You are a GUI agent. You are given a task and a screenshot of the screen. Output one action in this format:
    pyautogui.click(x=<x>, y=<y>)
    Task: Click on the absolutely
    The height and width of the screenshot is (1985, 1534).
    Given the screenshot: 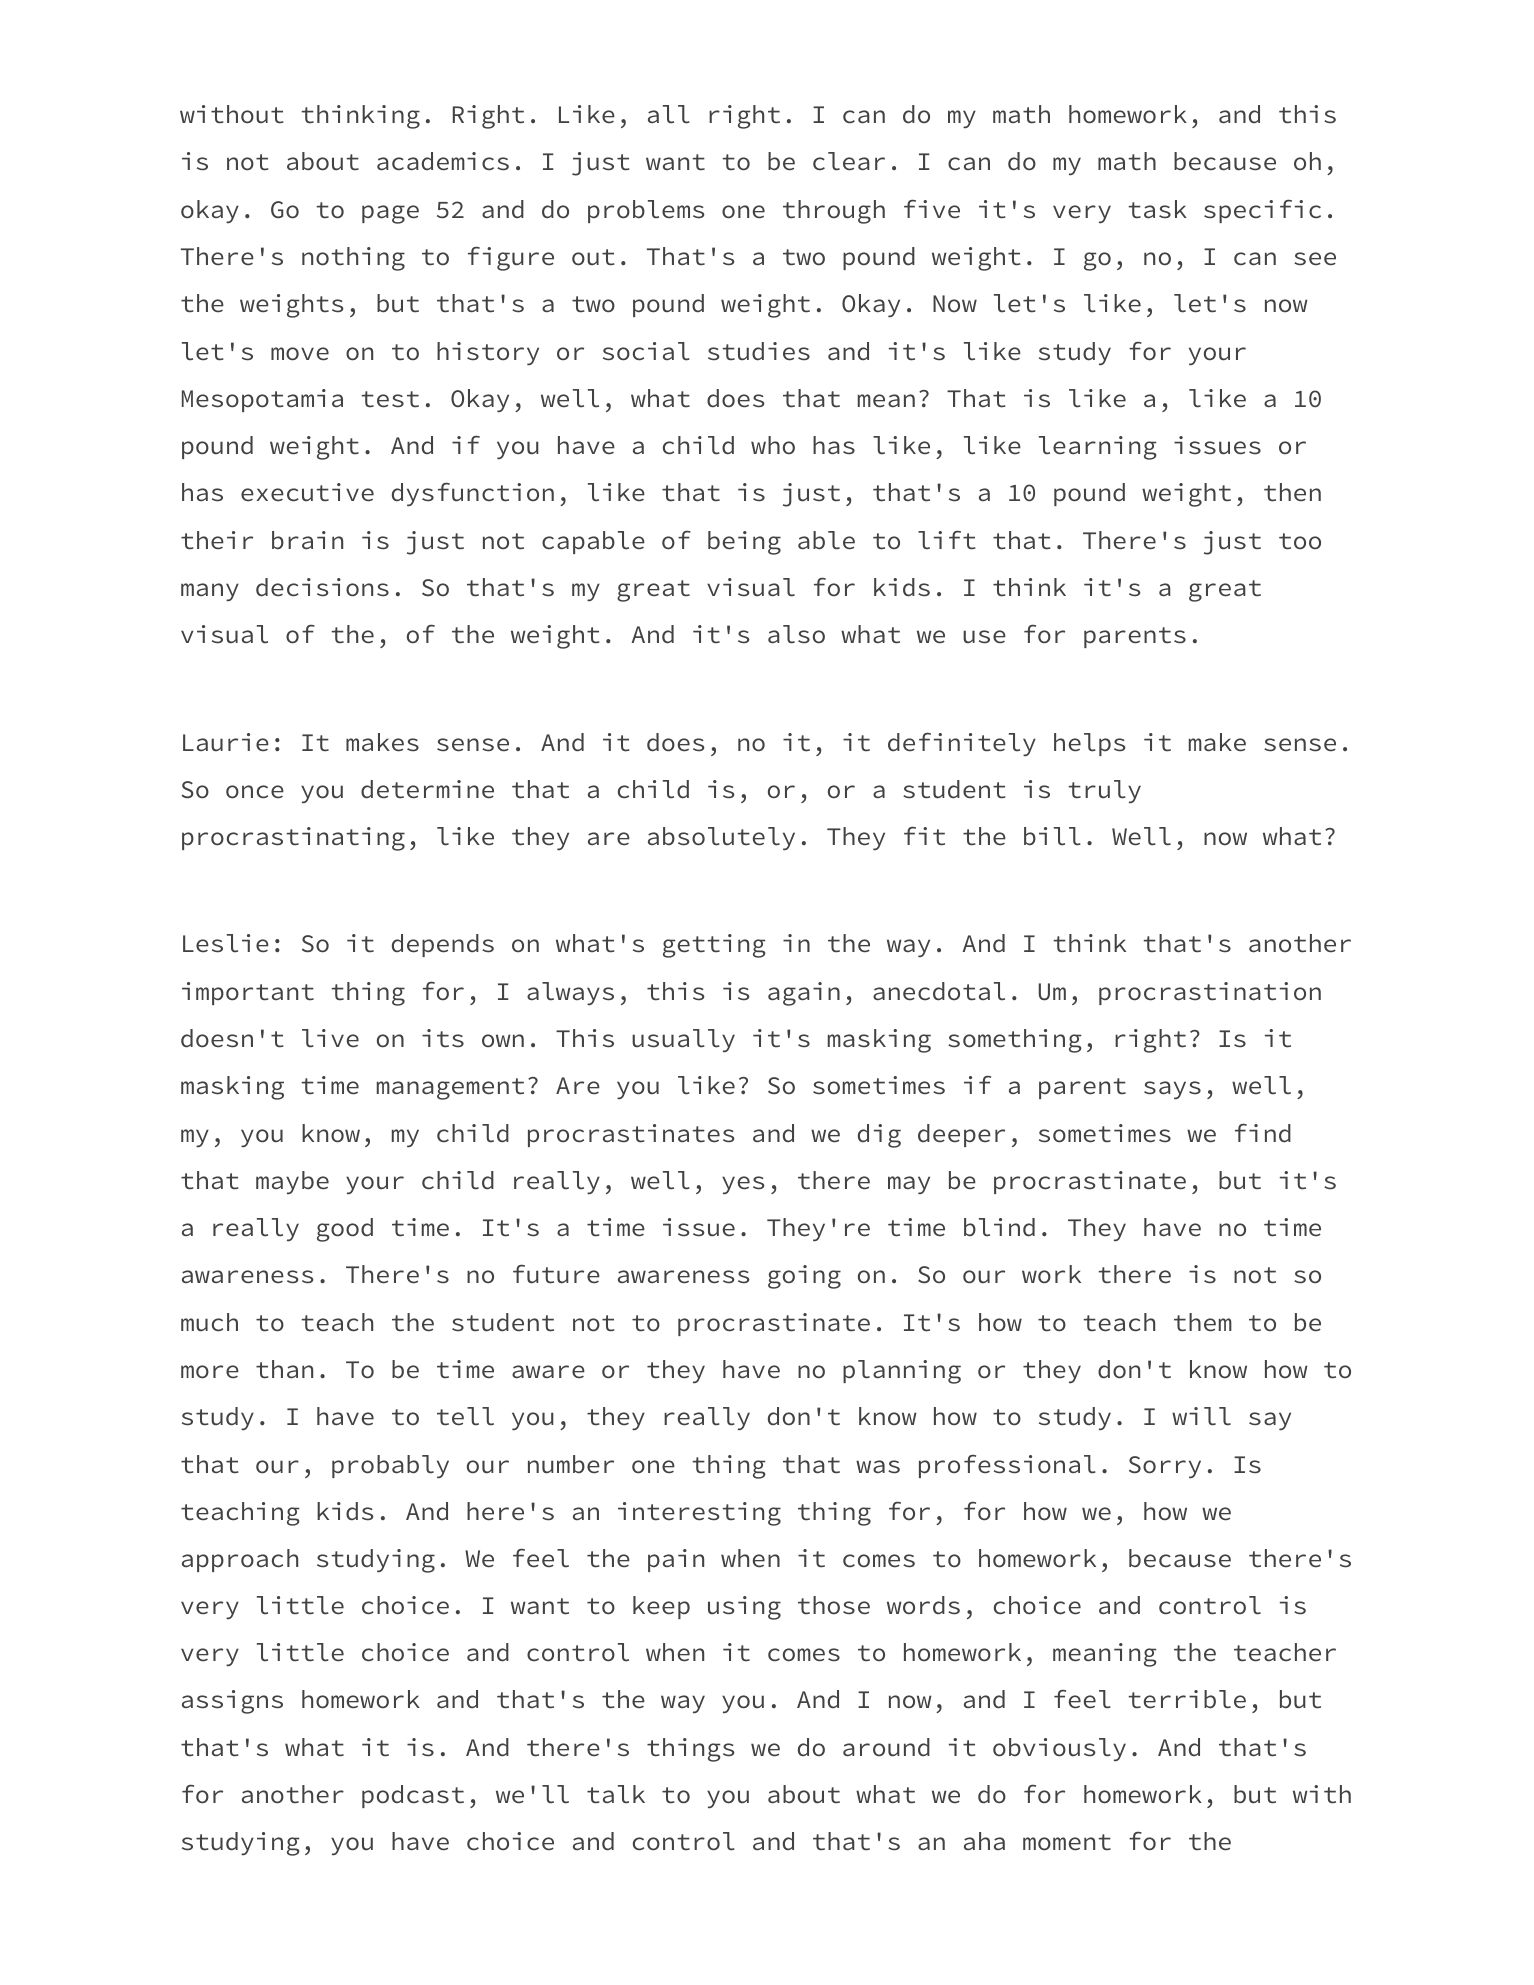 What is the action you would take?
    pyautogui.click(x=721, y=839)
